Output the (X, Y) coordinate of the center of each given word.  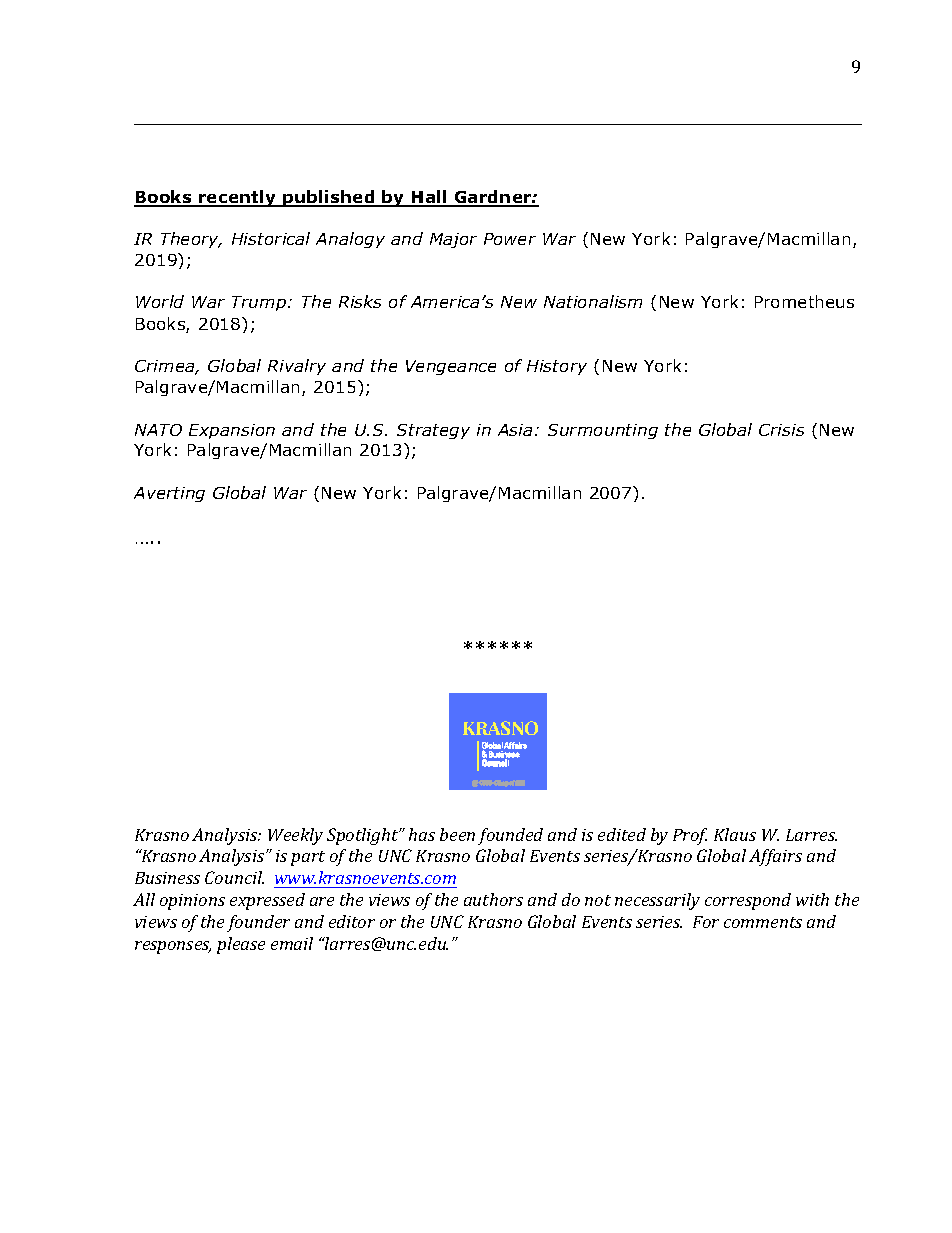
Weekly (295, 836)
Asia (515, 430)
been (457, 834)
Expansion (232, 431)
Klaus (735, 834)
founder (258, 923)
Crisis (781, 430)
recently (238, 198)
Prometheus (804, 301)
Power (510, 239)
